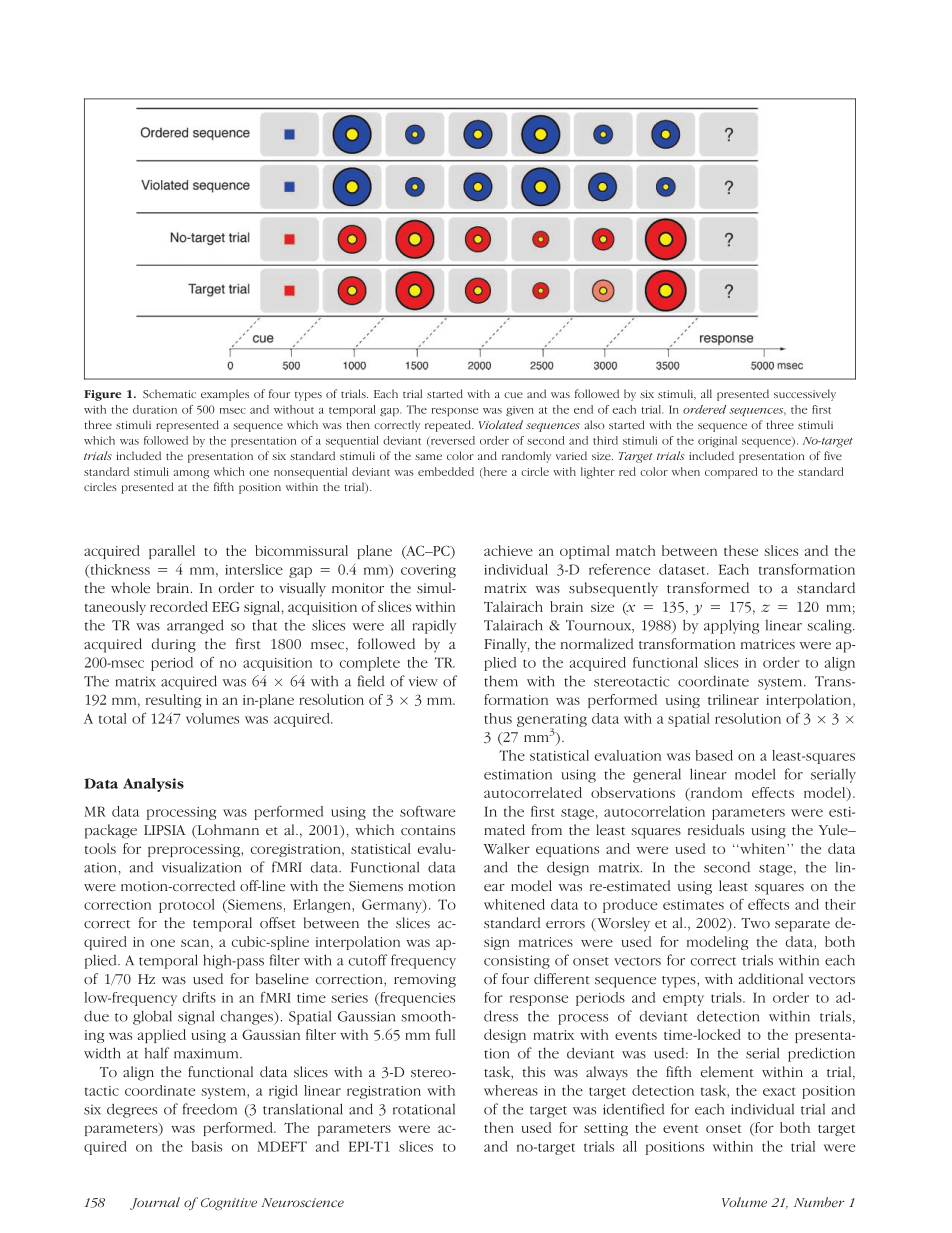 This image has width=952, height=1233. Describe the element at coordinates (187, 906) in the image. I see `protocol` at that location.
